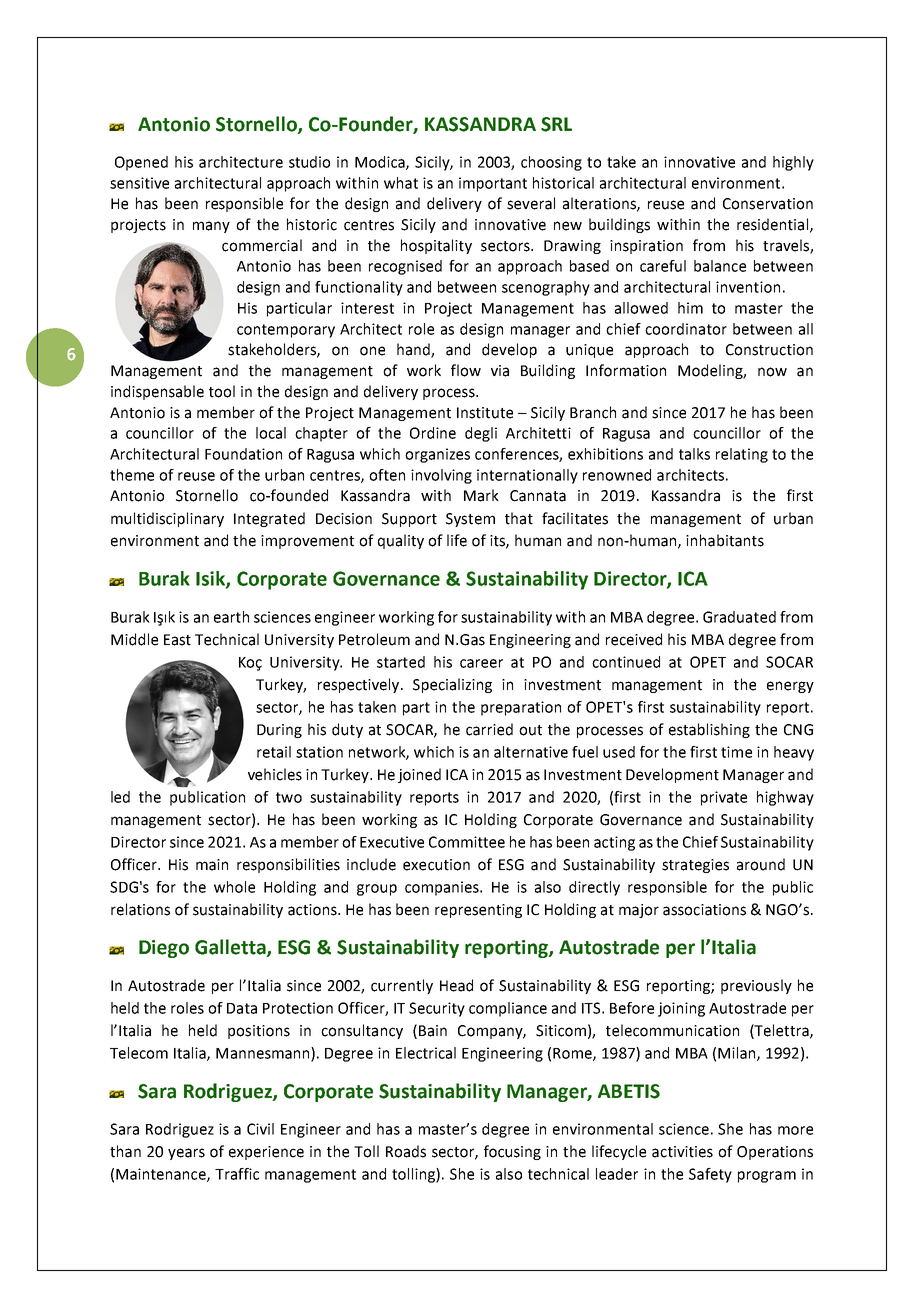  What do you see at coordinates (177, 640) in the image?
I see `East` at bounding box center [177, 640].
